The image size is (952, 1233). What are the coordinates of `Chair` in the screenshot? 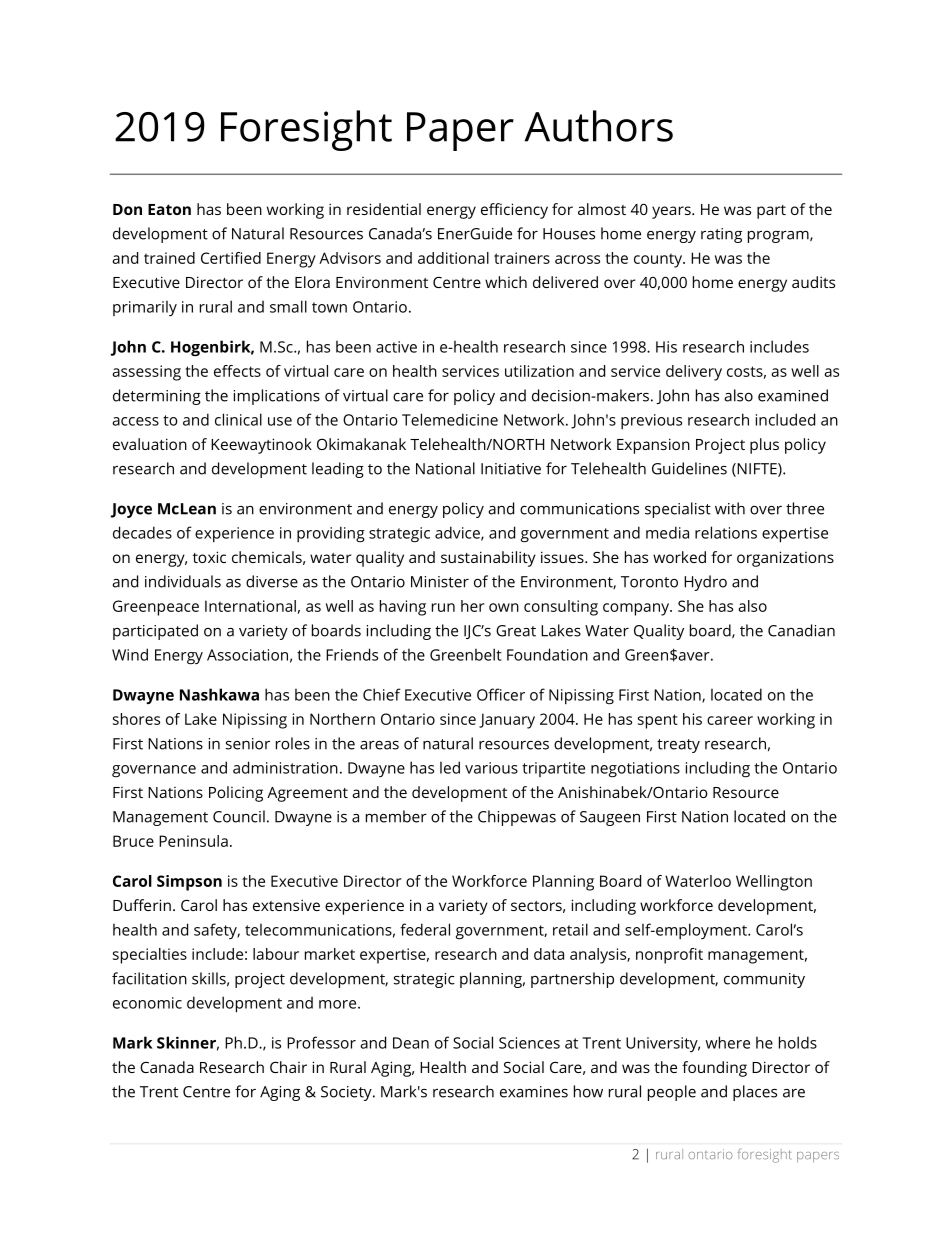 It's located at (288, 1067).
